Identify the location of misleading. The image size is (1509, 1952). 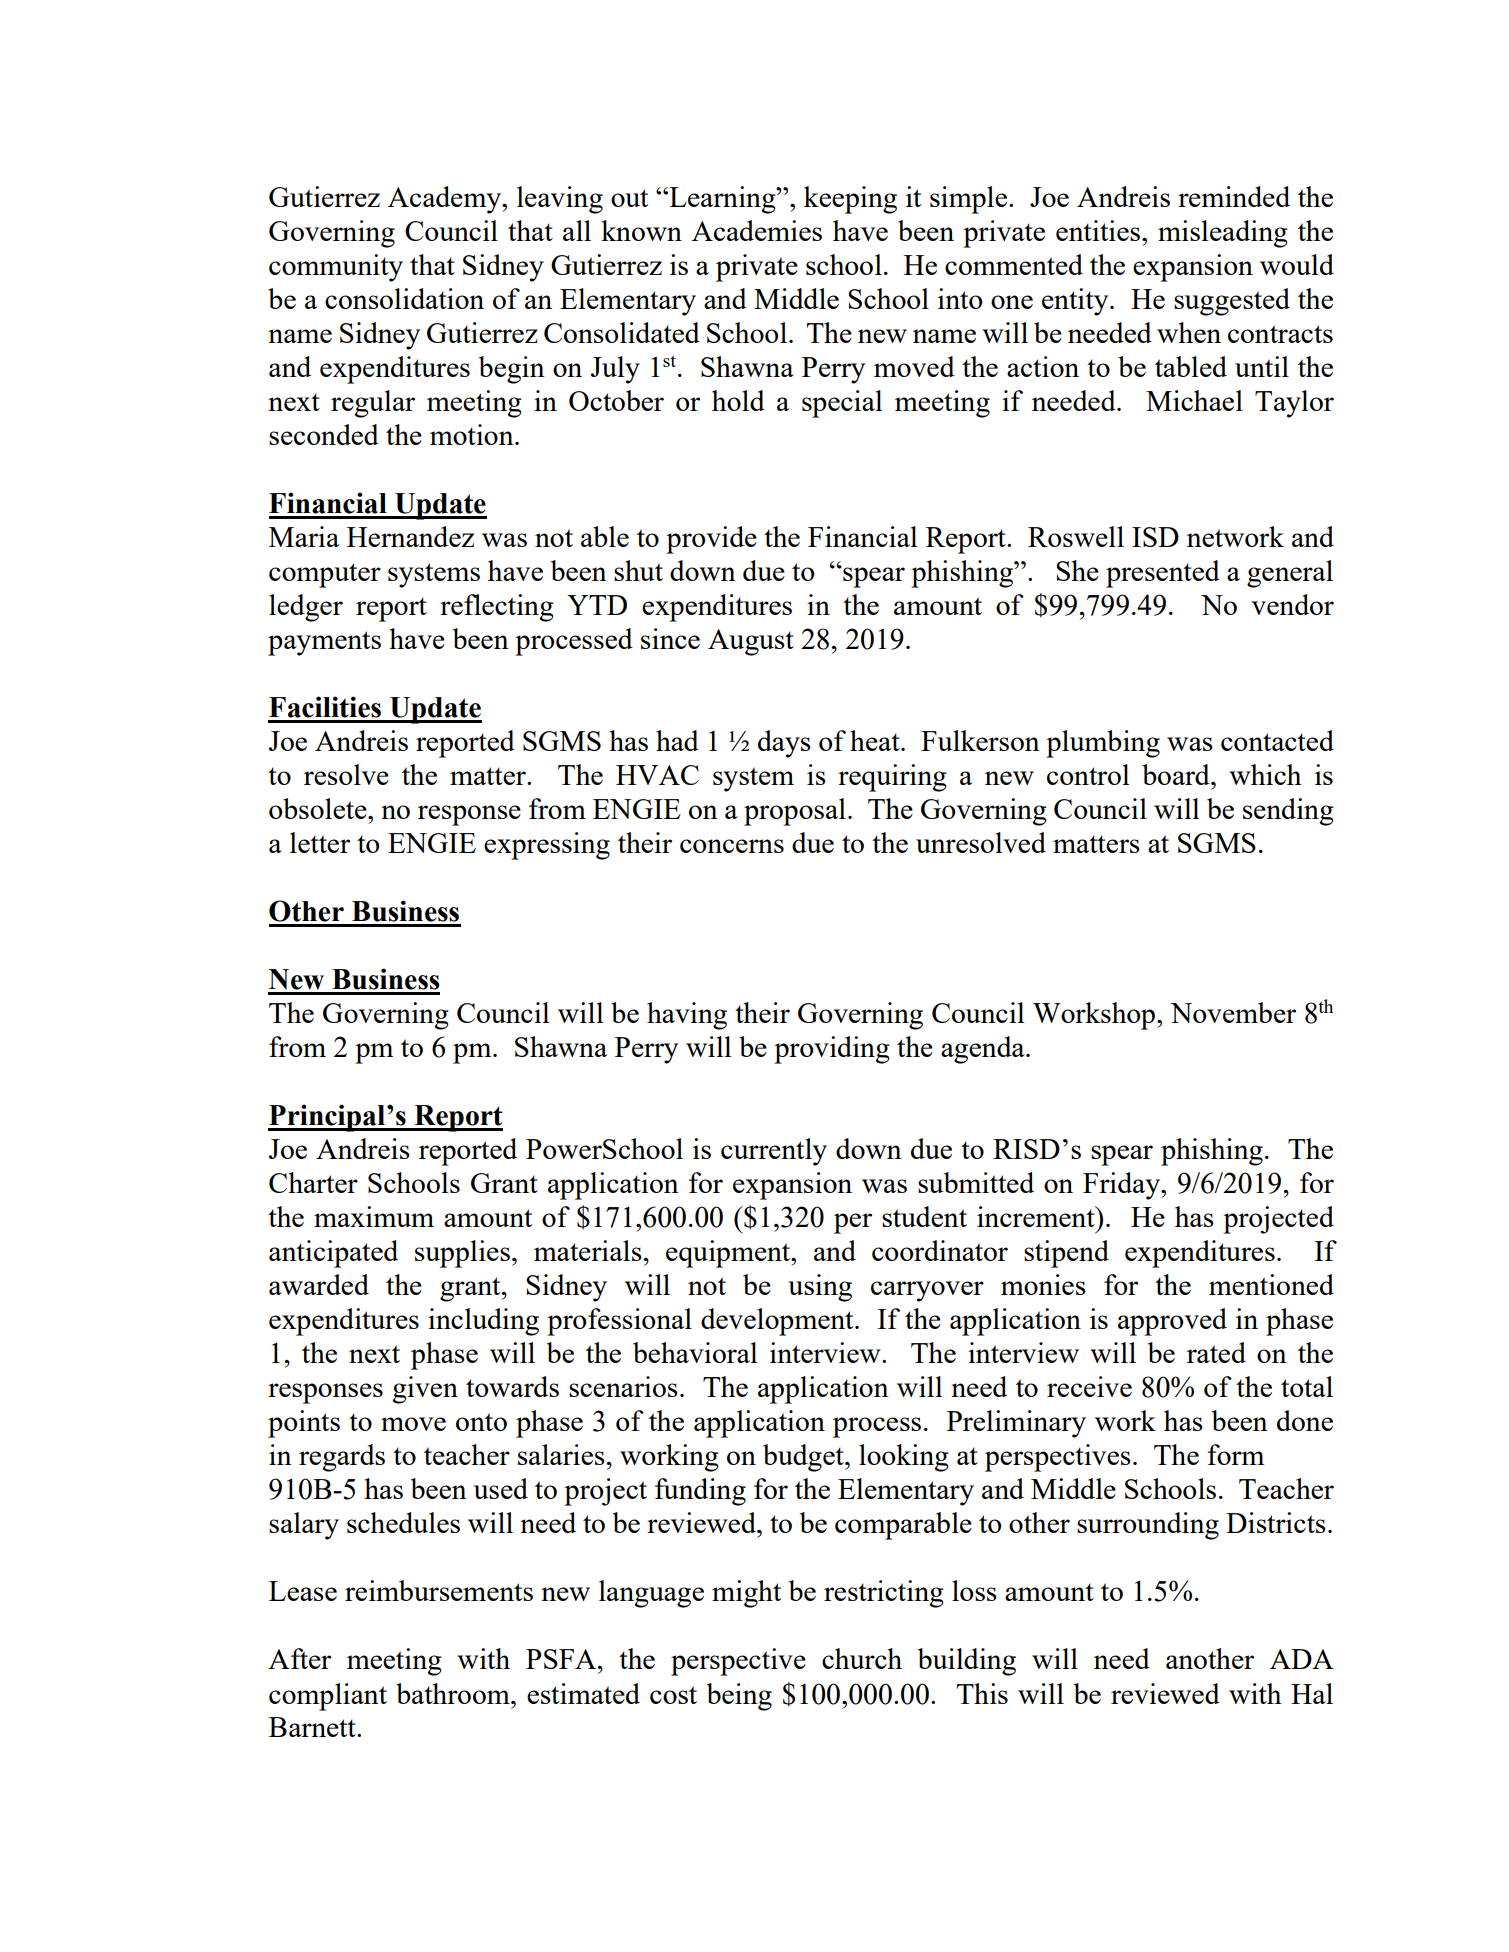
(1223, 234).
